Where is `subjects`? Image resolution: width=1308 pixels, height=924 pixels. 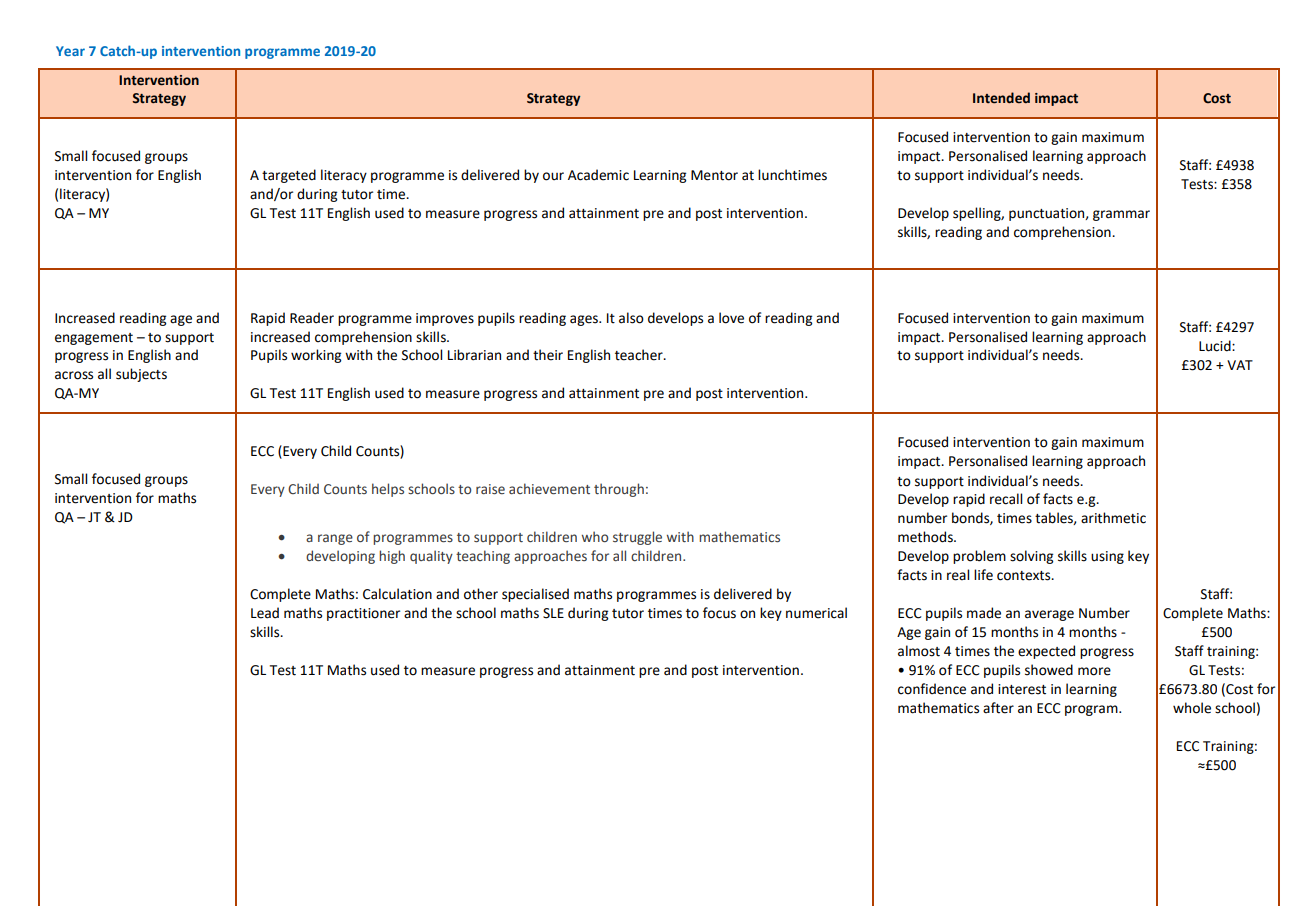 subjects is located at coordinates (141, 375).
